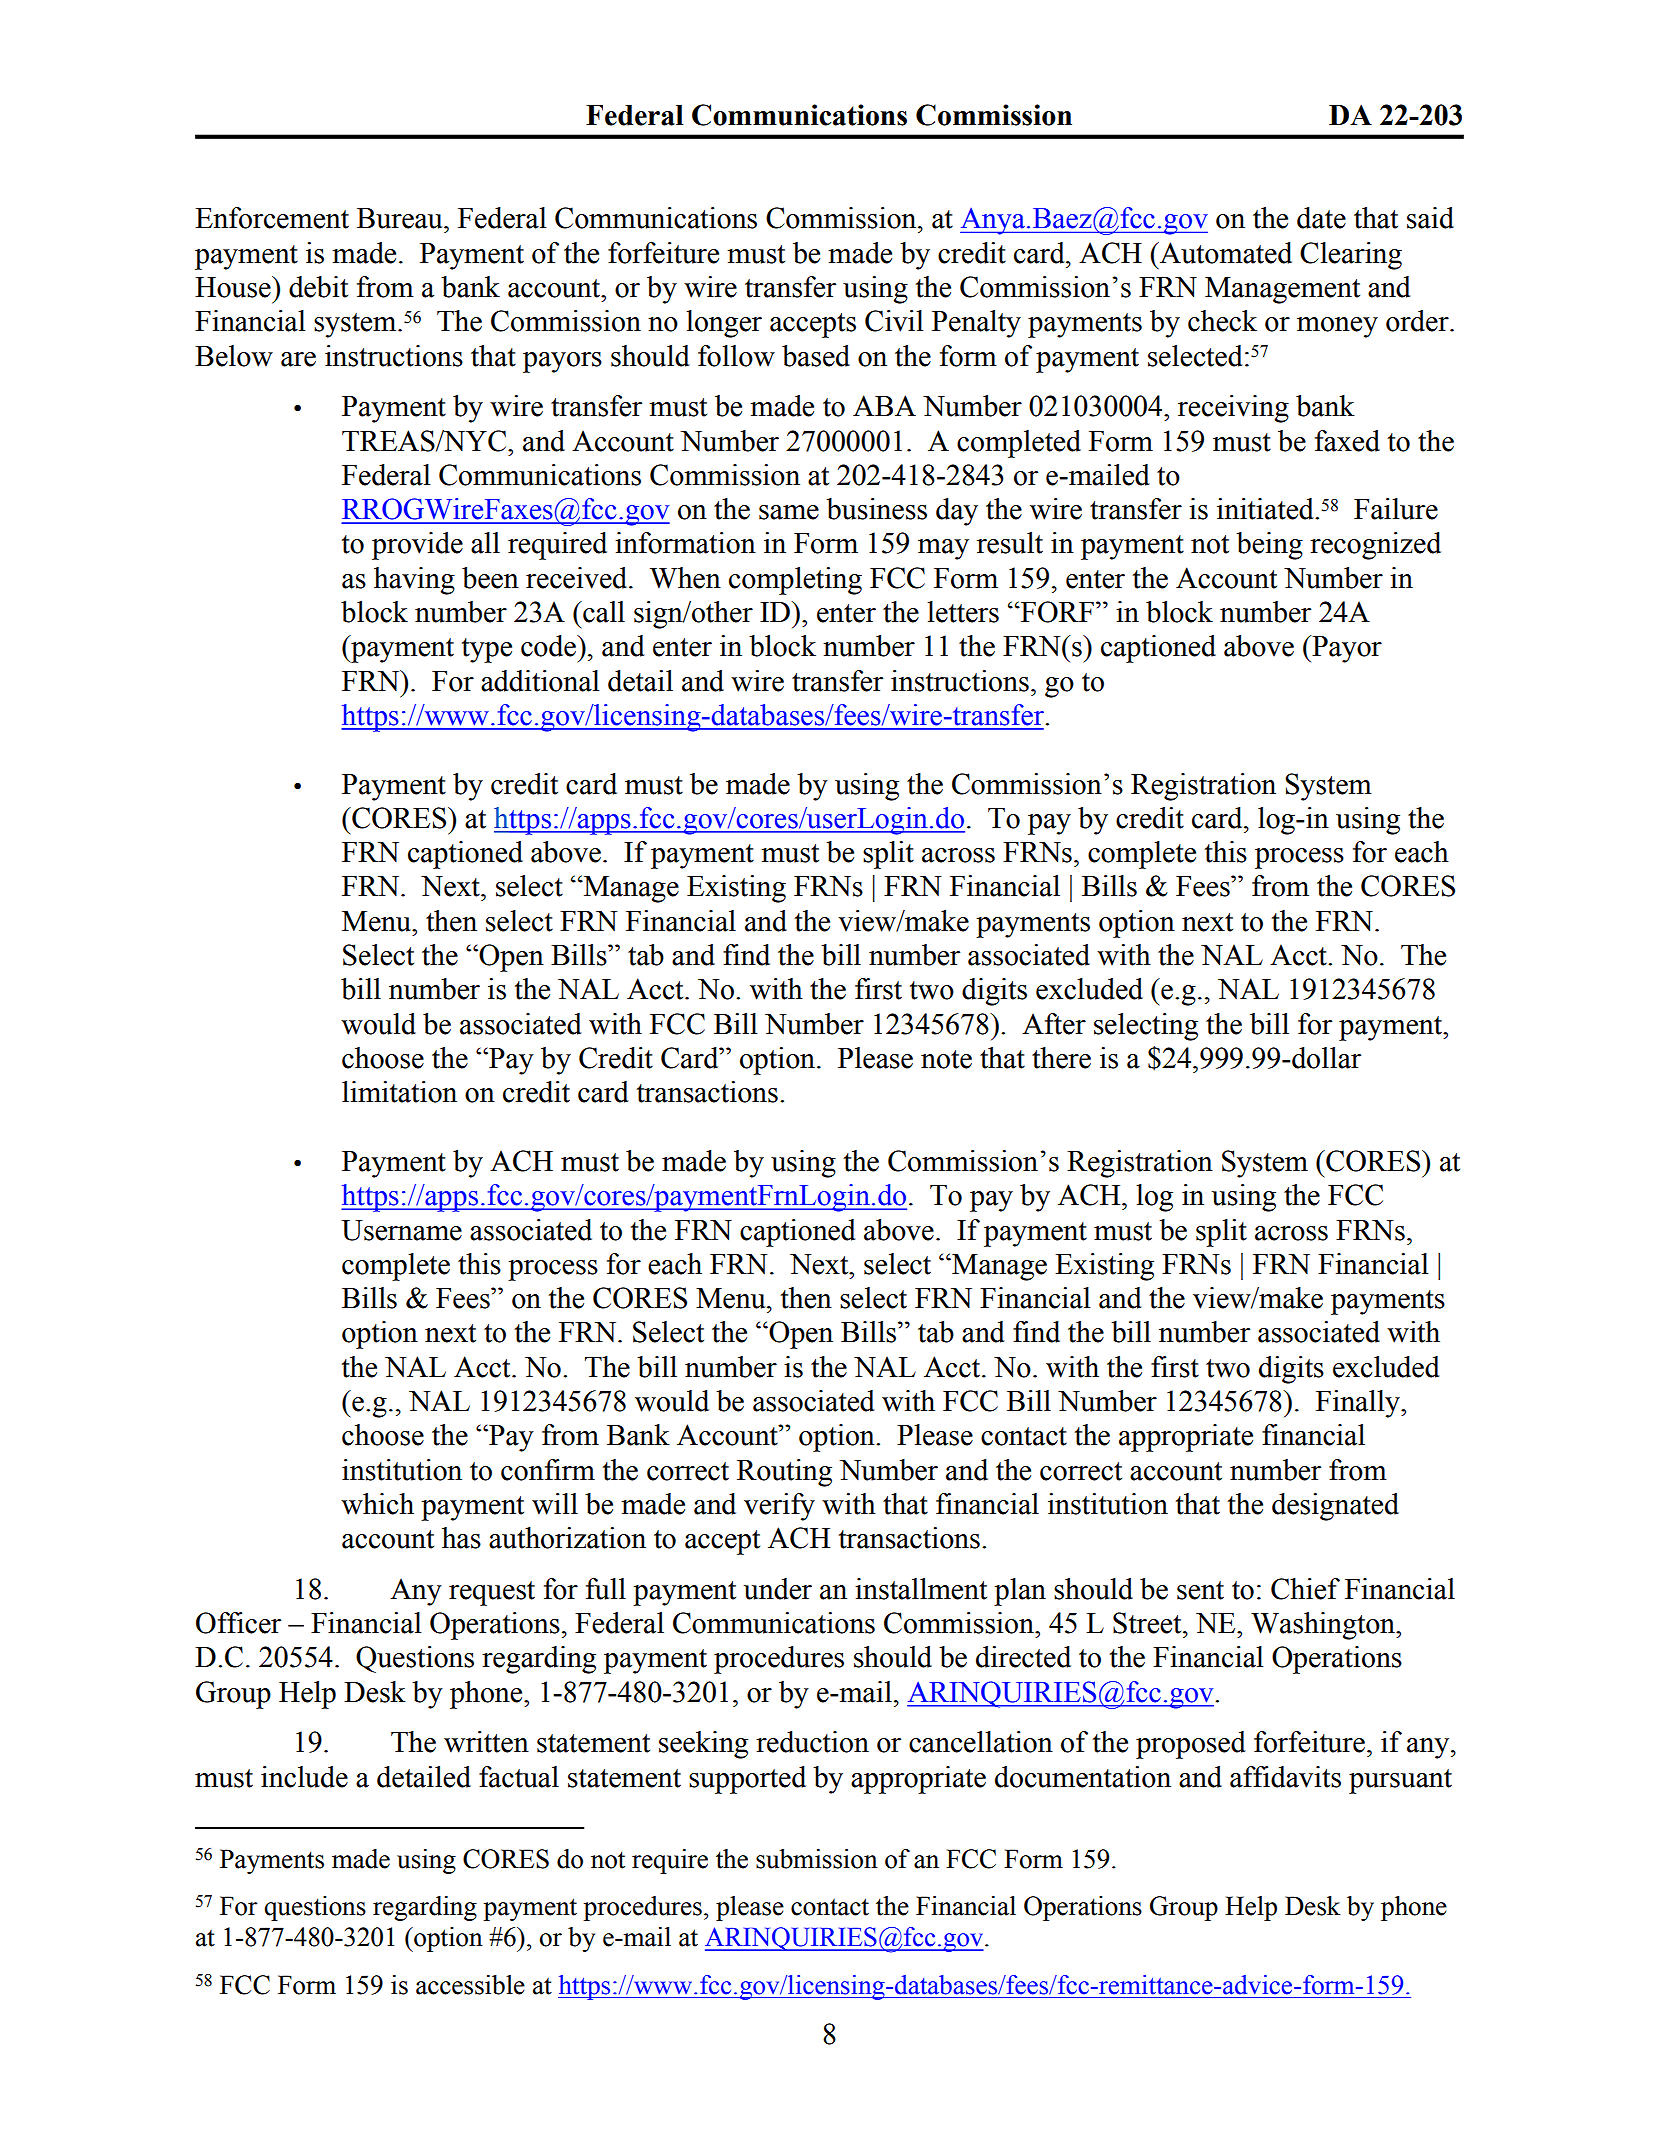 This screenshot has height=2148, width=1659. I want to click on affidavits, so click(1285, 1777).
